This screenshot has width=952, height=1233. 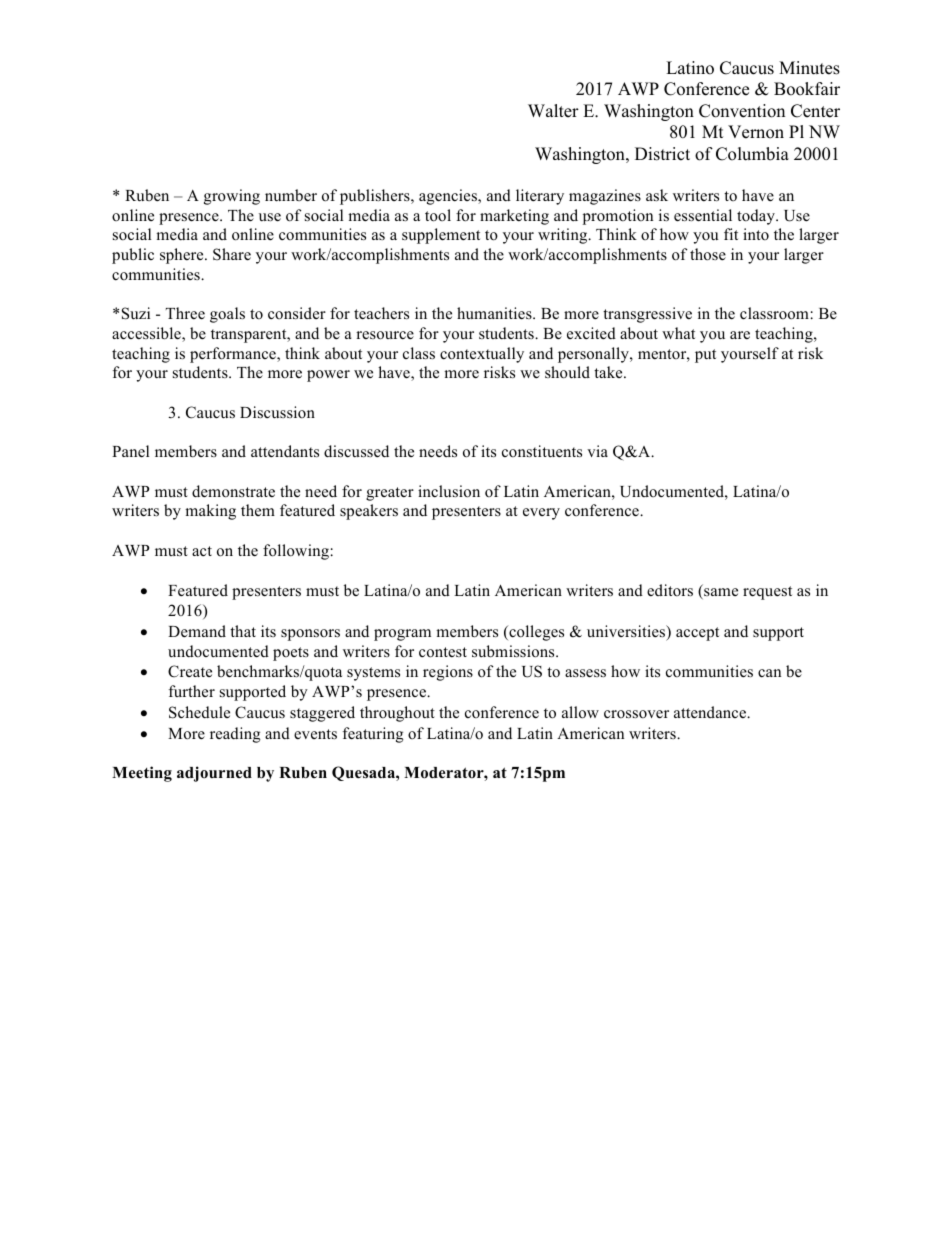 What do you see at coordinates (232, 197) in the screenshot?
I see `growing` at bounding box center [232, 197].
